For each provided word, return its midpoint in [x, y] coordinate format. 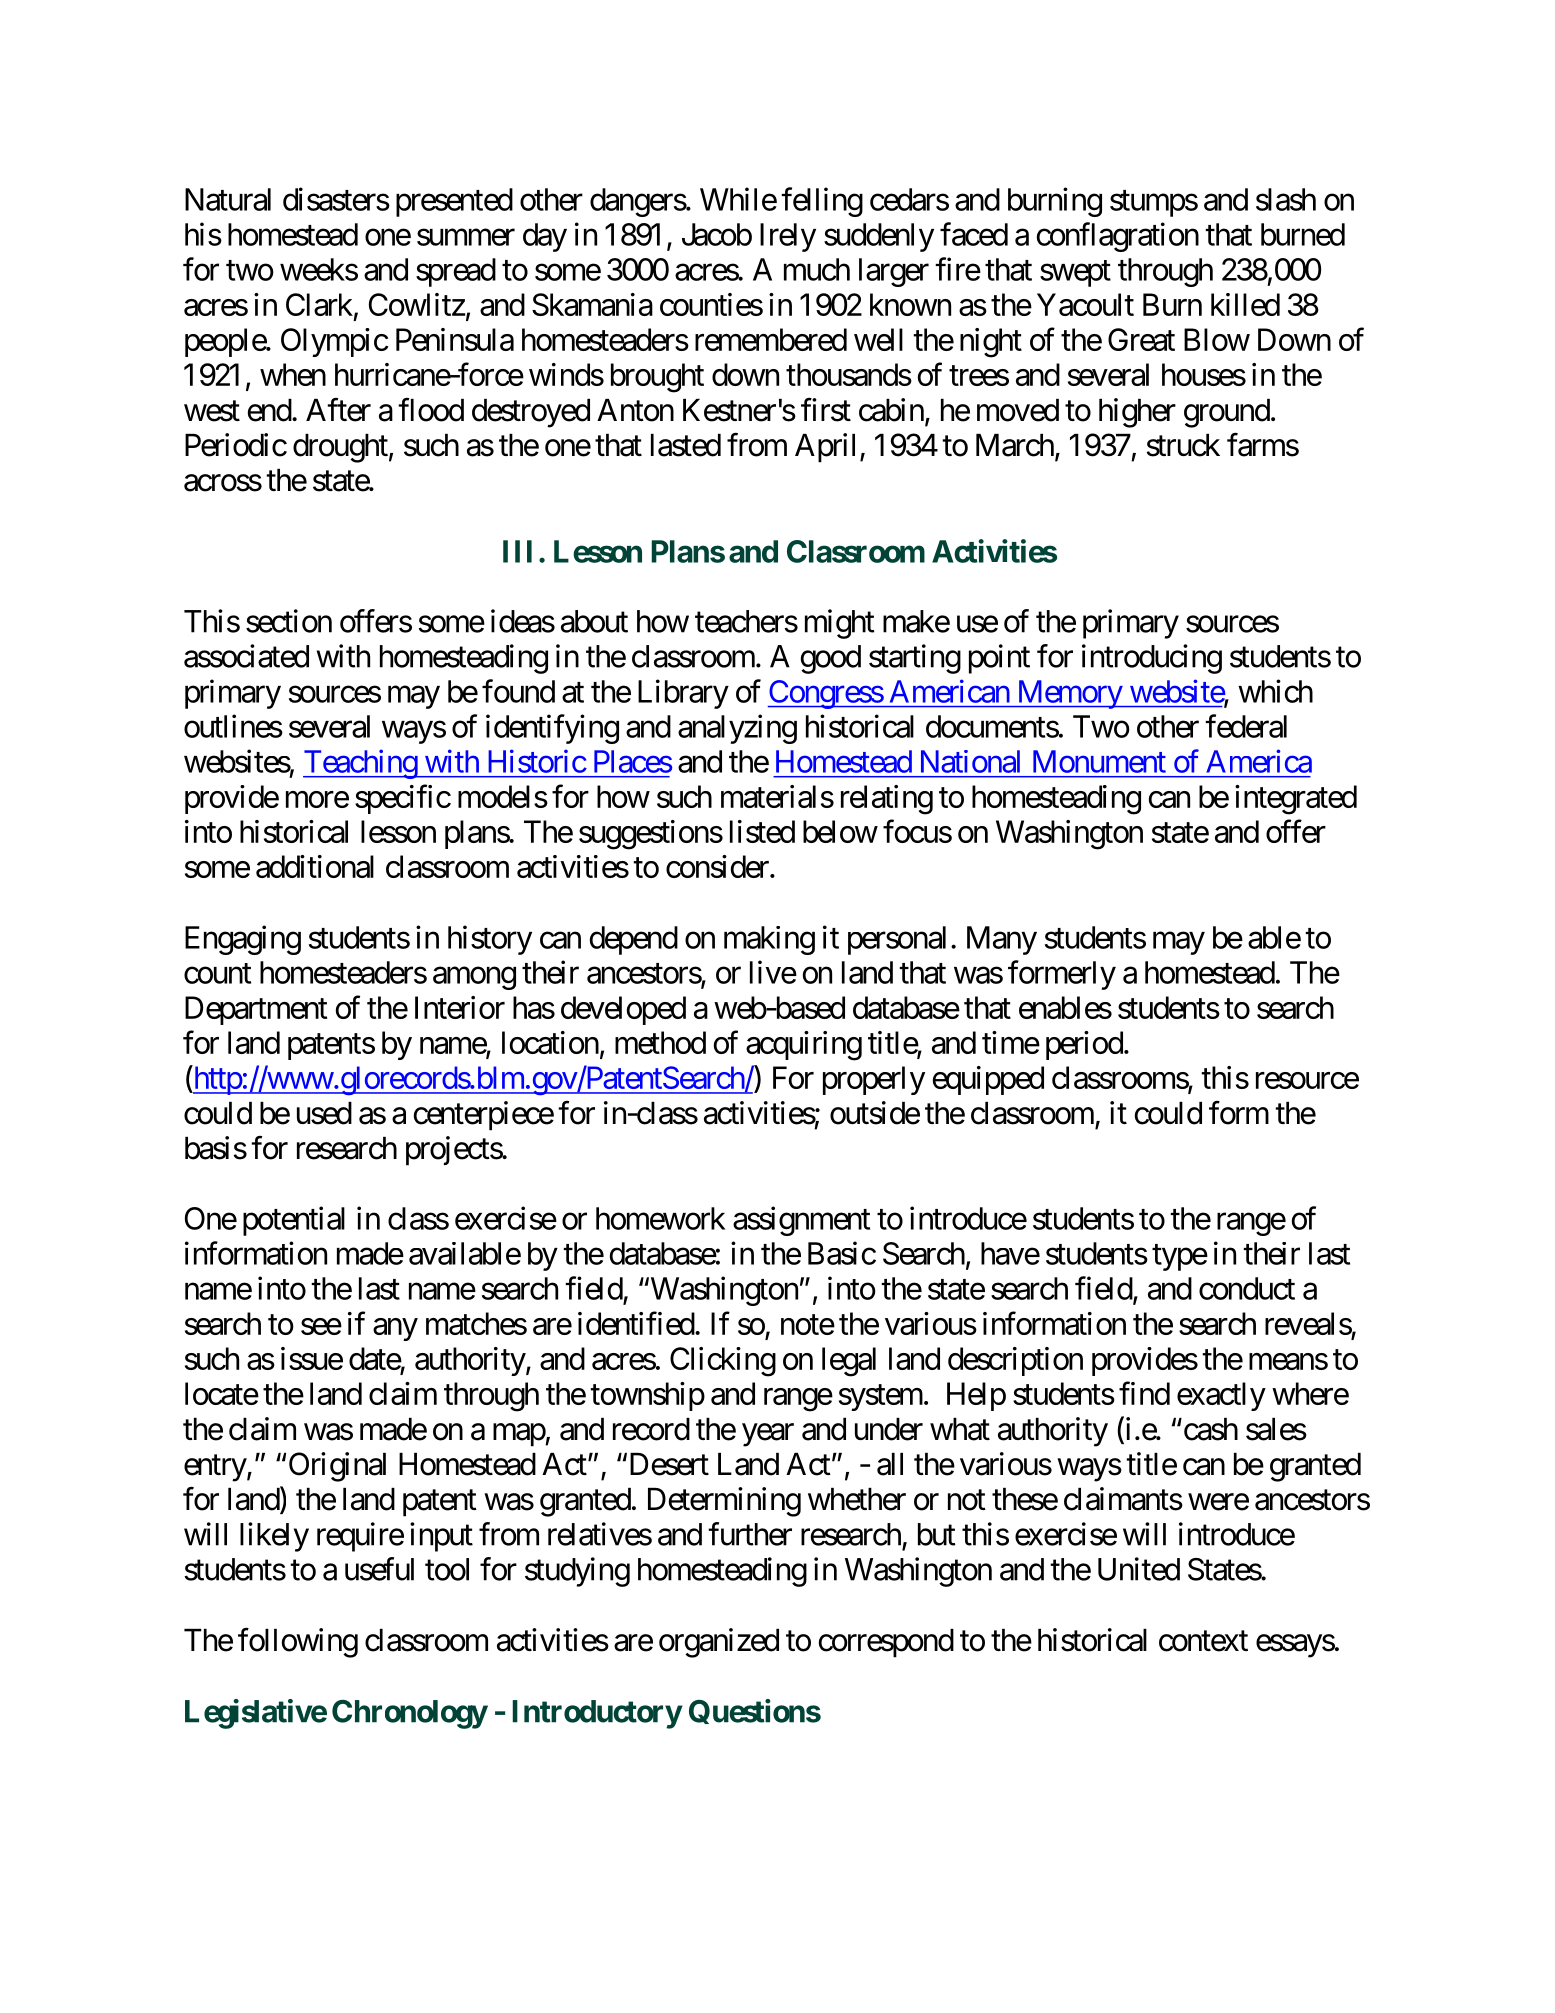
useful [379, 1569]
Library [683, 694]
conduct [1247, 1288]
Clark [319, 304]
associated [246, 656]
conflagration [1118, 237]
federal [1246, 726]
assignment [801, 1221]
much [817, 269]
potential [294, 1221]
